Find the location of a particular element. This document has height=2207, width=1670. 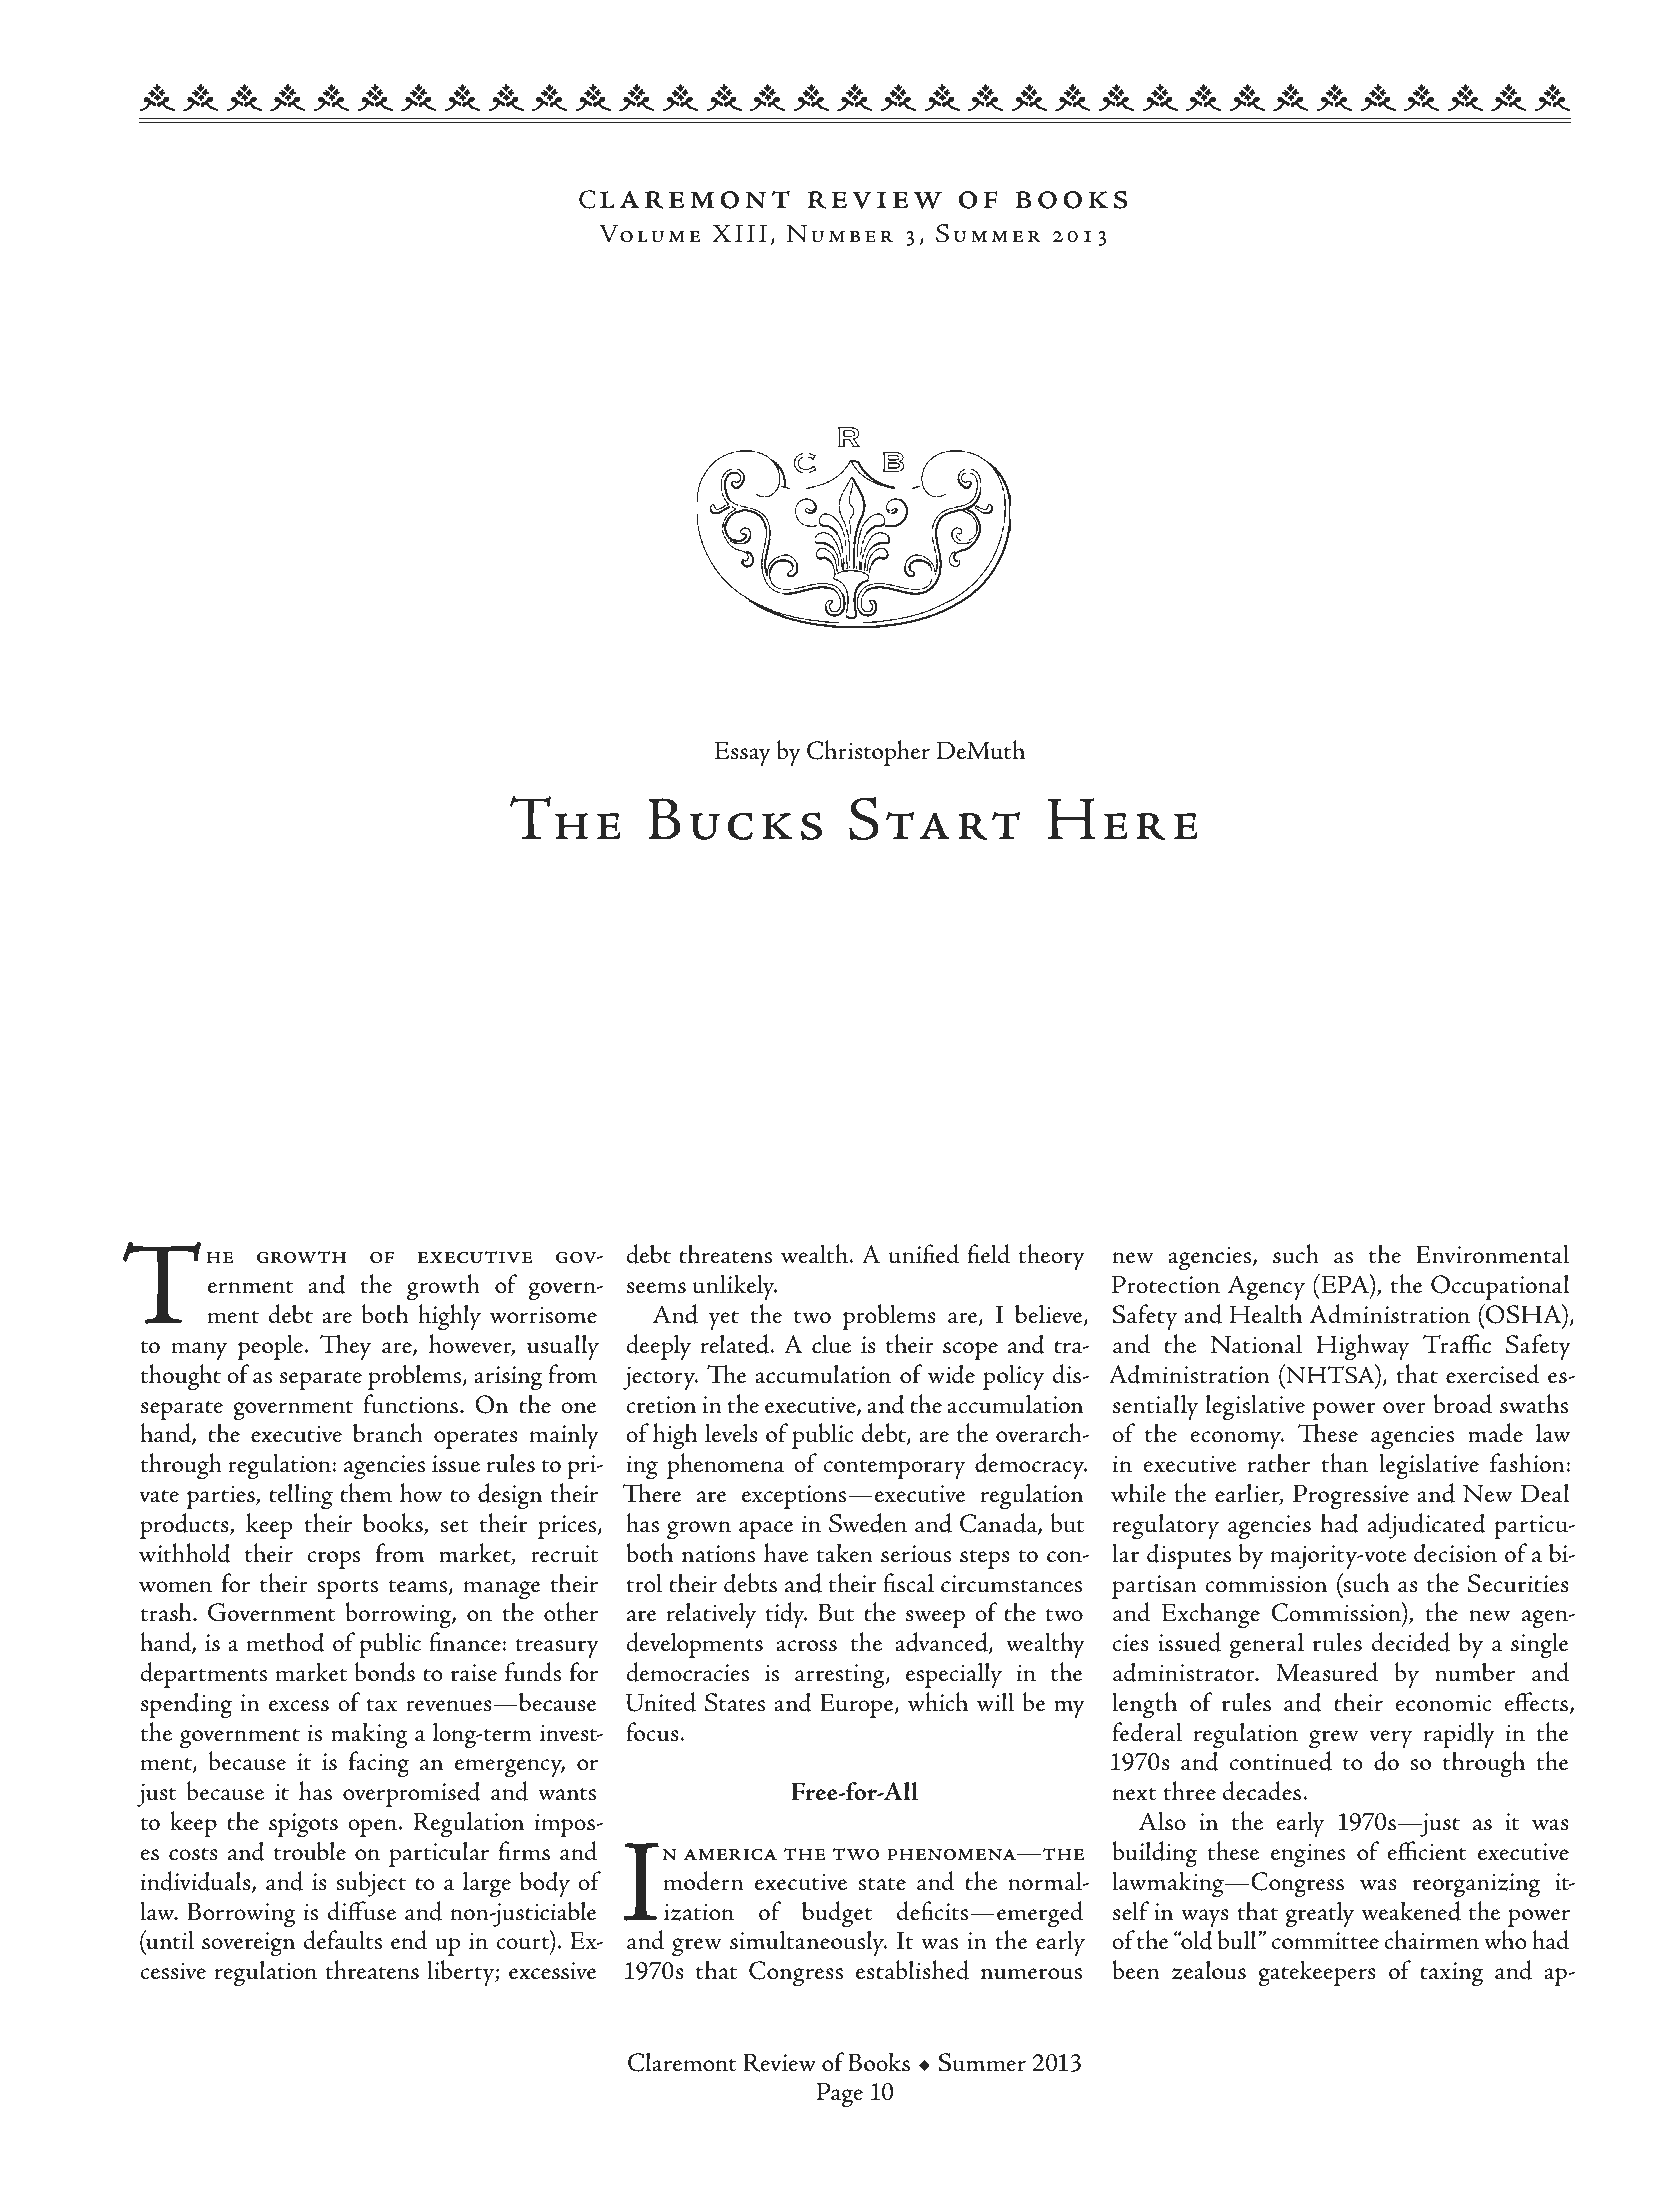

Occupational is located at coordinates (1500, 1287).
